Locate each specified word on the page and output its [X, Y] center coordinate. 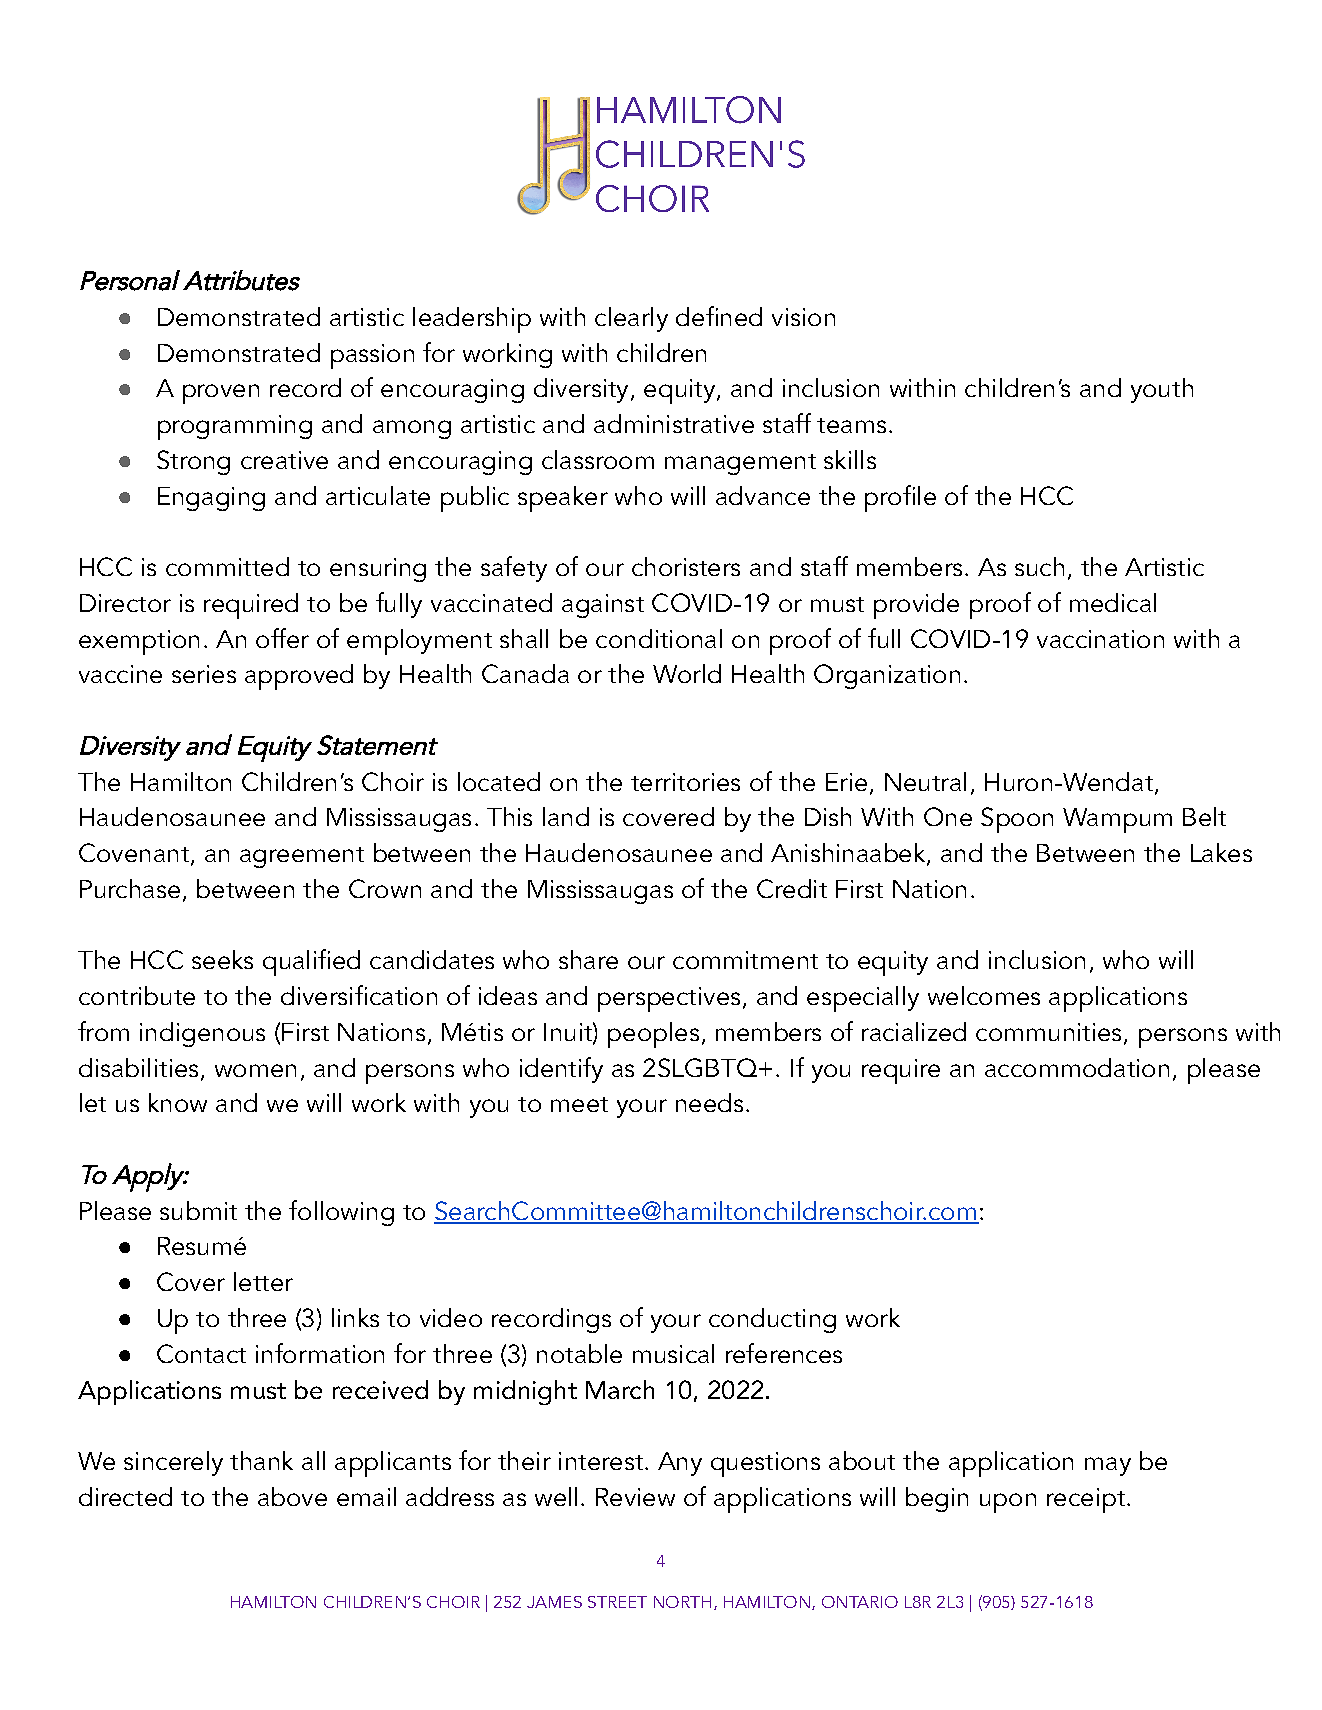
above [292, 1496]
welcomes [984, 995]
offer [282, 638]
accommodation [1077, 1067]
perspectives [669, 999]
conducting [772, 1320]
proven [221, 394]
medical [1113, 602]
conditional [659, 638]
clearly [631, 319]
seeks [222, 959]
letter [263, 1281]
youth [1162, 390]
